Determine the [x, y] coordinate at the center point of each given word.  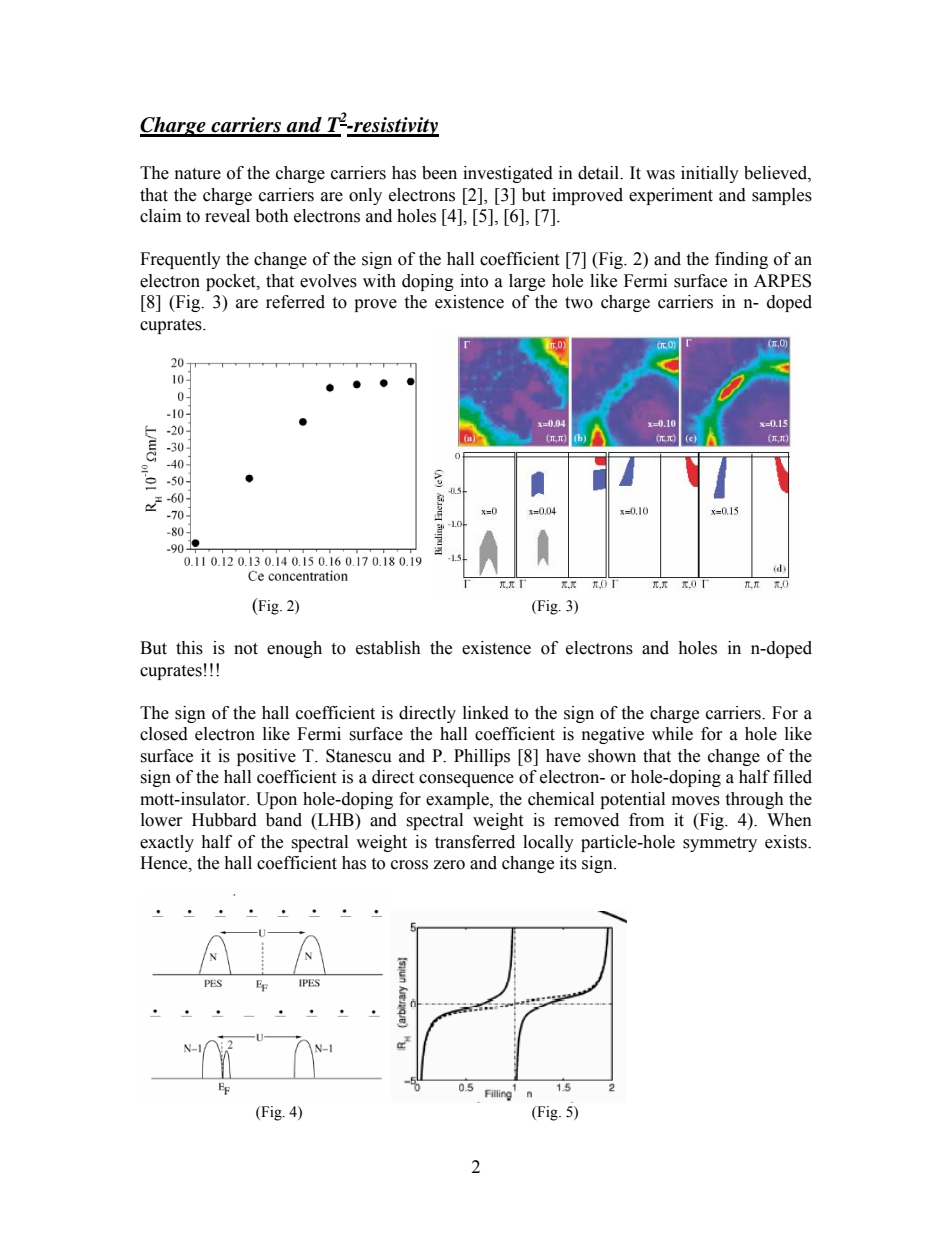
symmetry [720, 844]
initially [710, 174]
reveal [227, 216]
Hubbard [224, 820]
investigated [508, 174]
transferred [475, 842]
